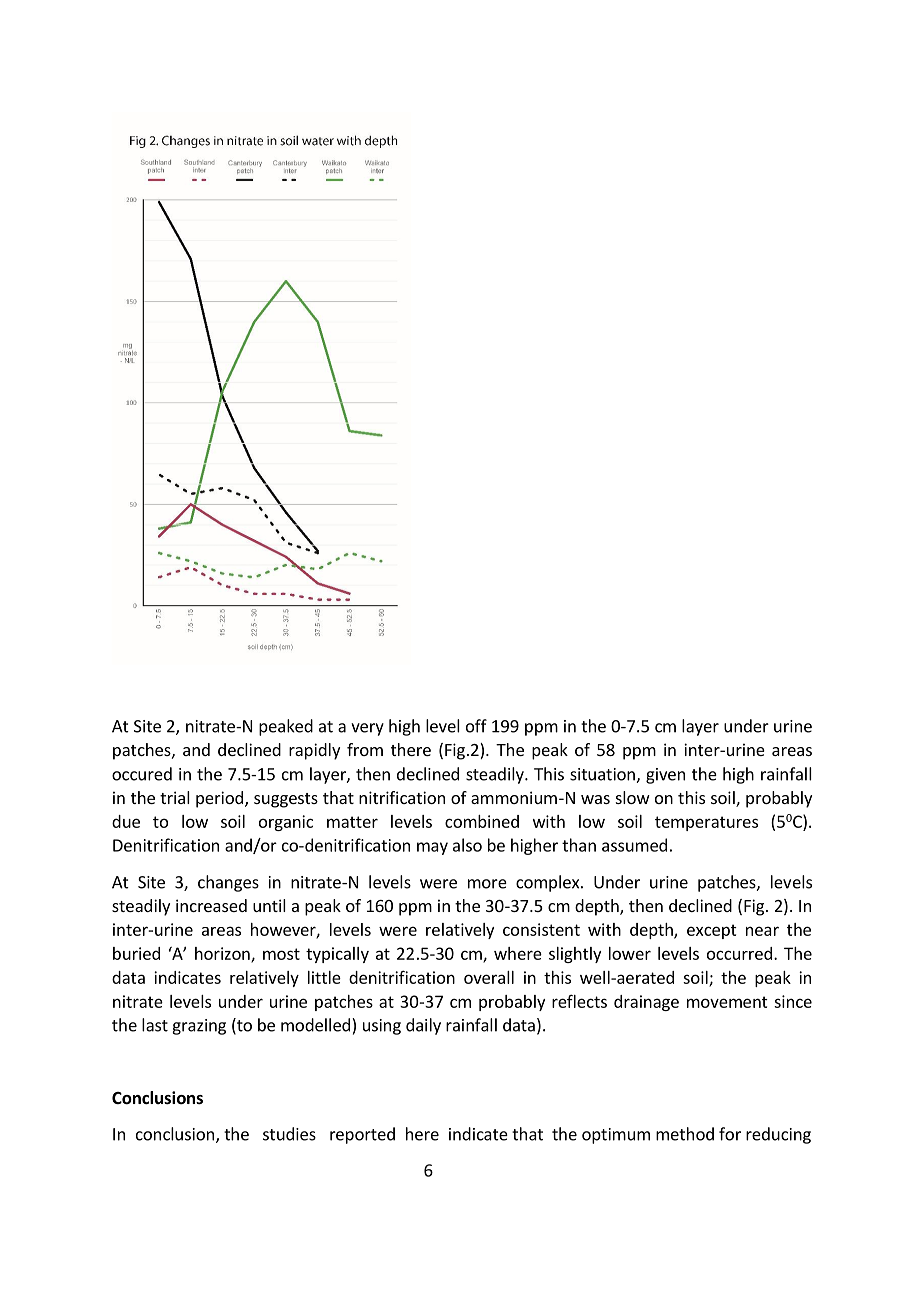 The height and width of the page is (1308, 924). I want to click on off, so click(476, 726).
